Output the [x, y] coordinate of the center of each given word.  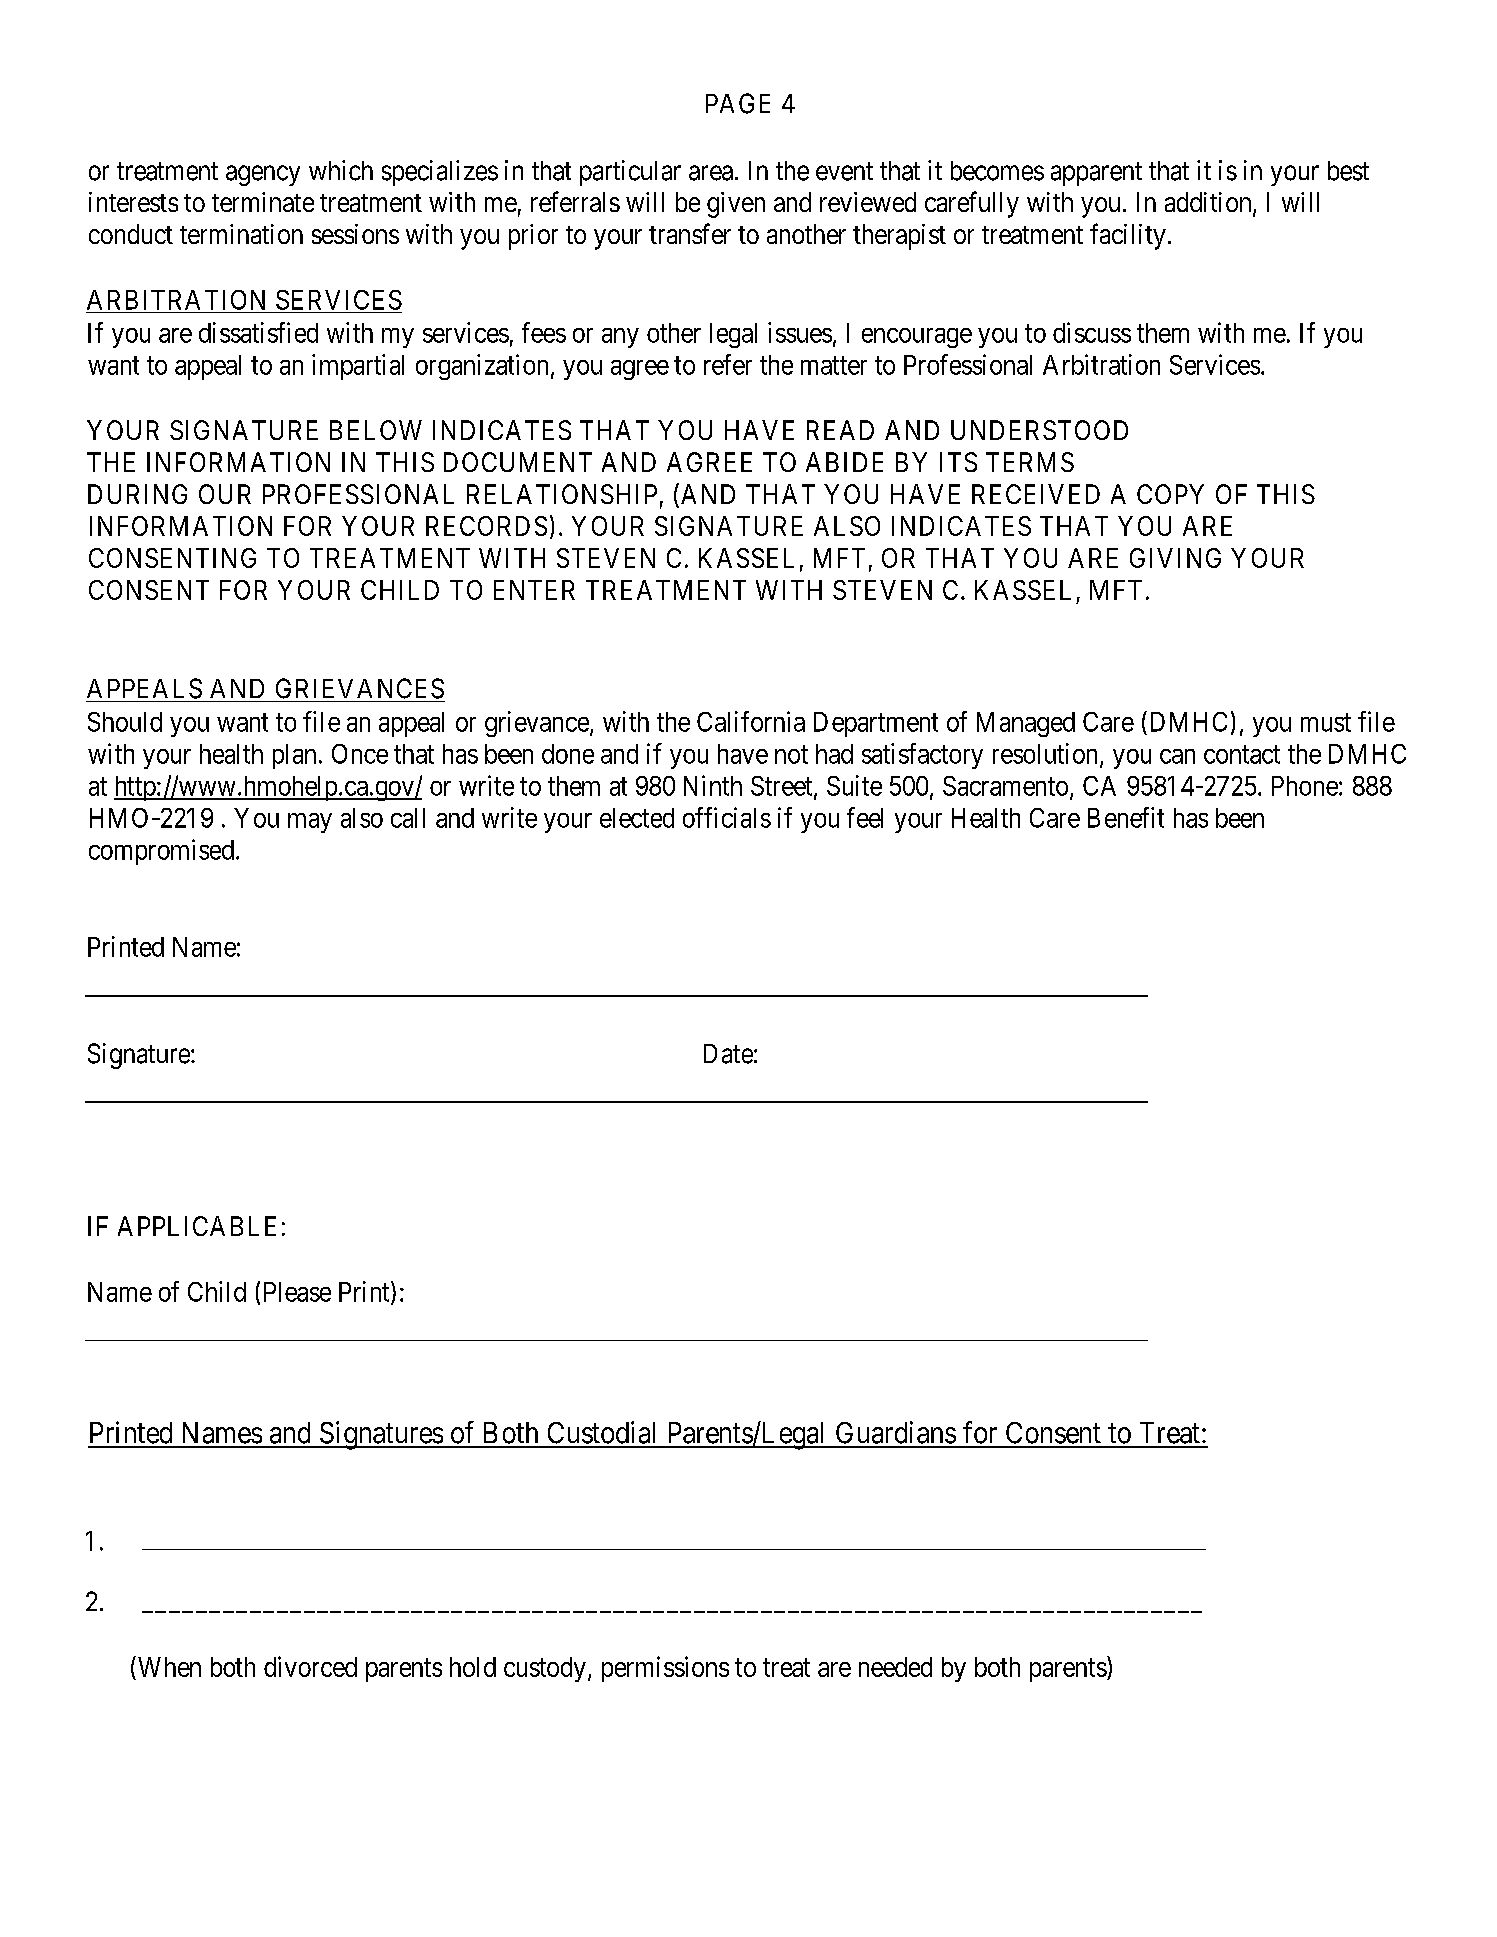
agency [263, 175]
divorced [310, 1666]
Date [728, 1054]
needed [895, 1667]
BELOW [376, 430]
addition [1209, 203]
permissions [665, 1669]
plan [294, 756]
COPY [1170, 494]
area [711, 173]
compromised [161, 852]
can [1177, 756]
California [751, 721]
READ [840, 430]
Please [297, 1292]
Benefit [1126, 817]
